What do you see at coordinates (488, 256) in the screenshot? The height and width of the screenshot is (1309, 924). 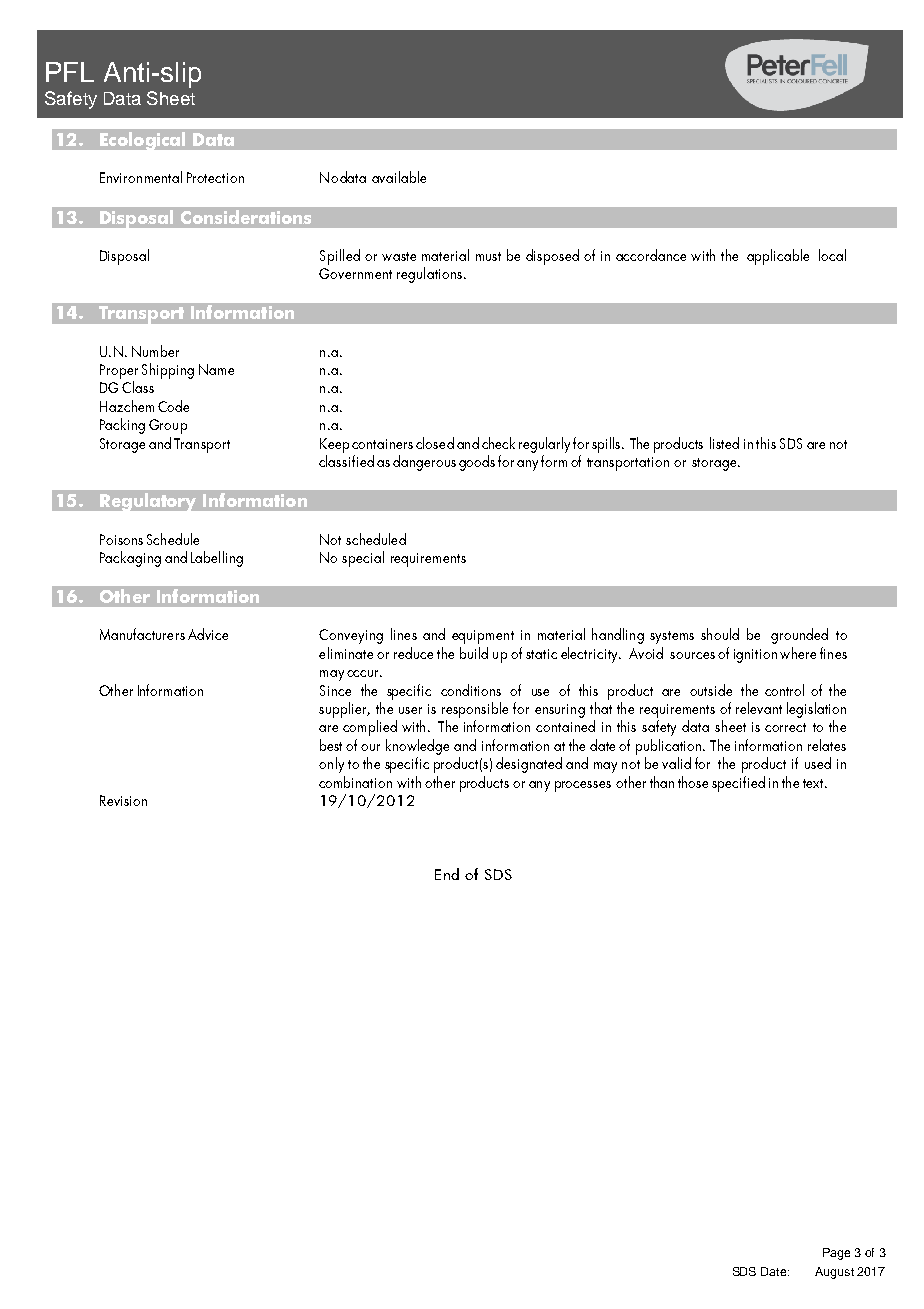 I see `must` at bounding box center [488, 256].
